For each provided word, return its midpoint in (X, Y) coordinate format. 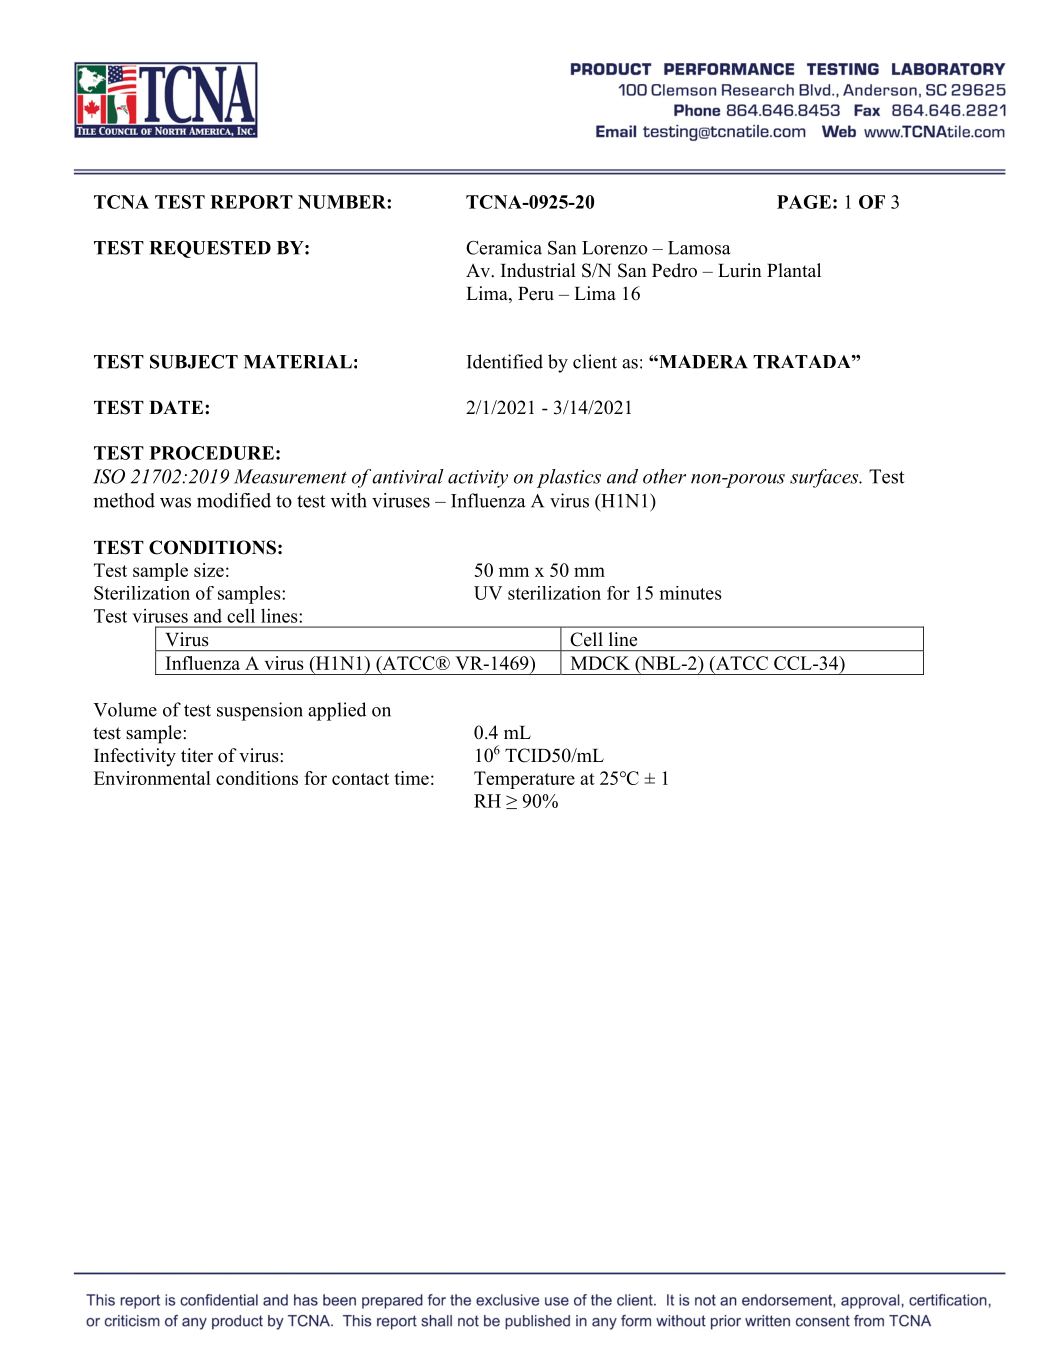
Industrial (538, 270)
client (595, 361)
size (209, 570)
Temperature (524, 780)
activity (478, 479)
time (411, 778)
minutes (690, 593)
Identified (505, 361)
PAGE (804, 202)
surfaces (825, 478)
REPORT (251, 202)
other (664, 476)
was (175, 502)
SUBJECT (194, 362)
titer (197, 755)
